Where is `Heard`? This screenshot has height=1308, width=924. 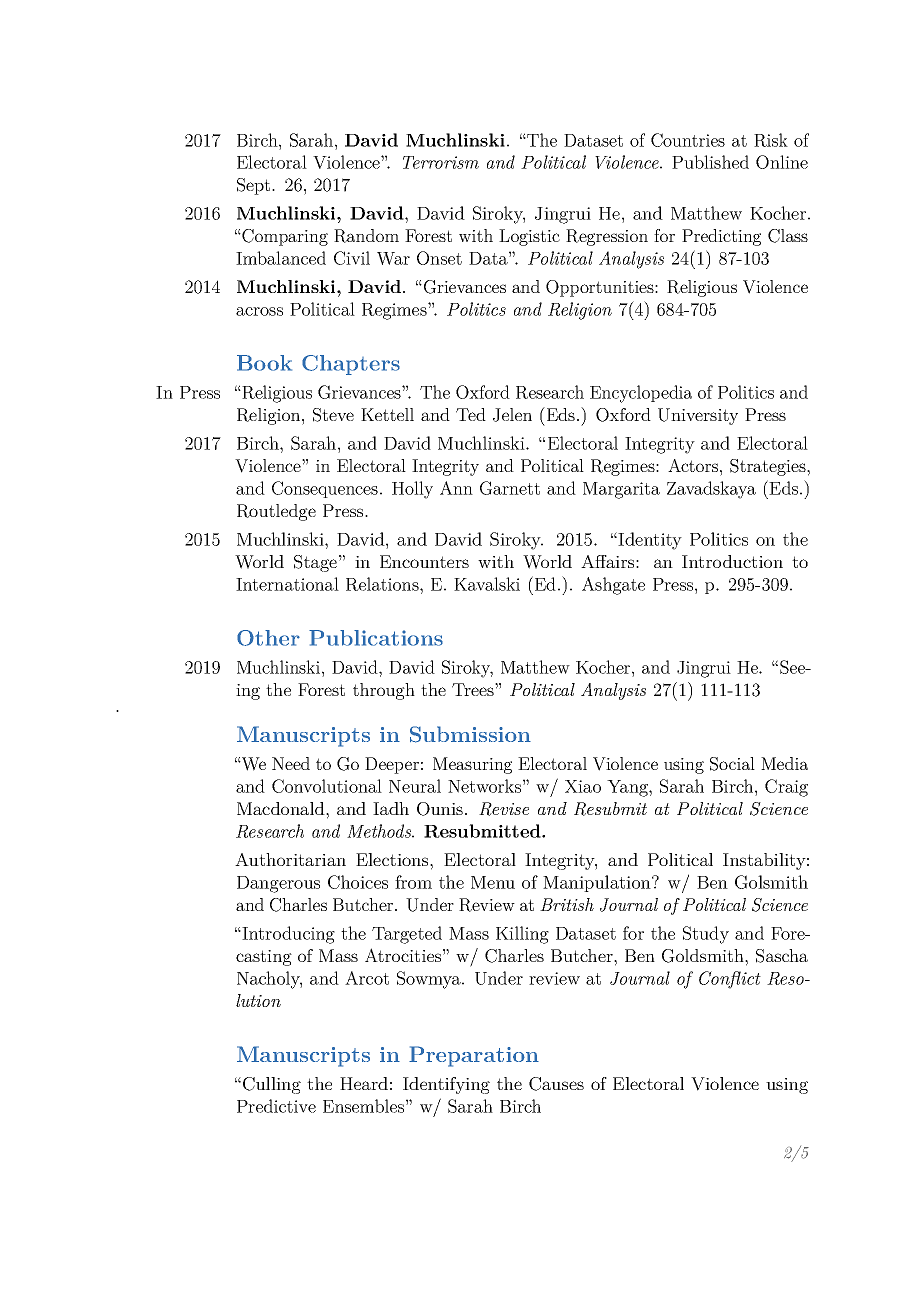 Heard is located at coordinates (364, 1083).
